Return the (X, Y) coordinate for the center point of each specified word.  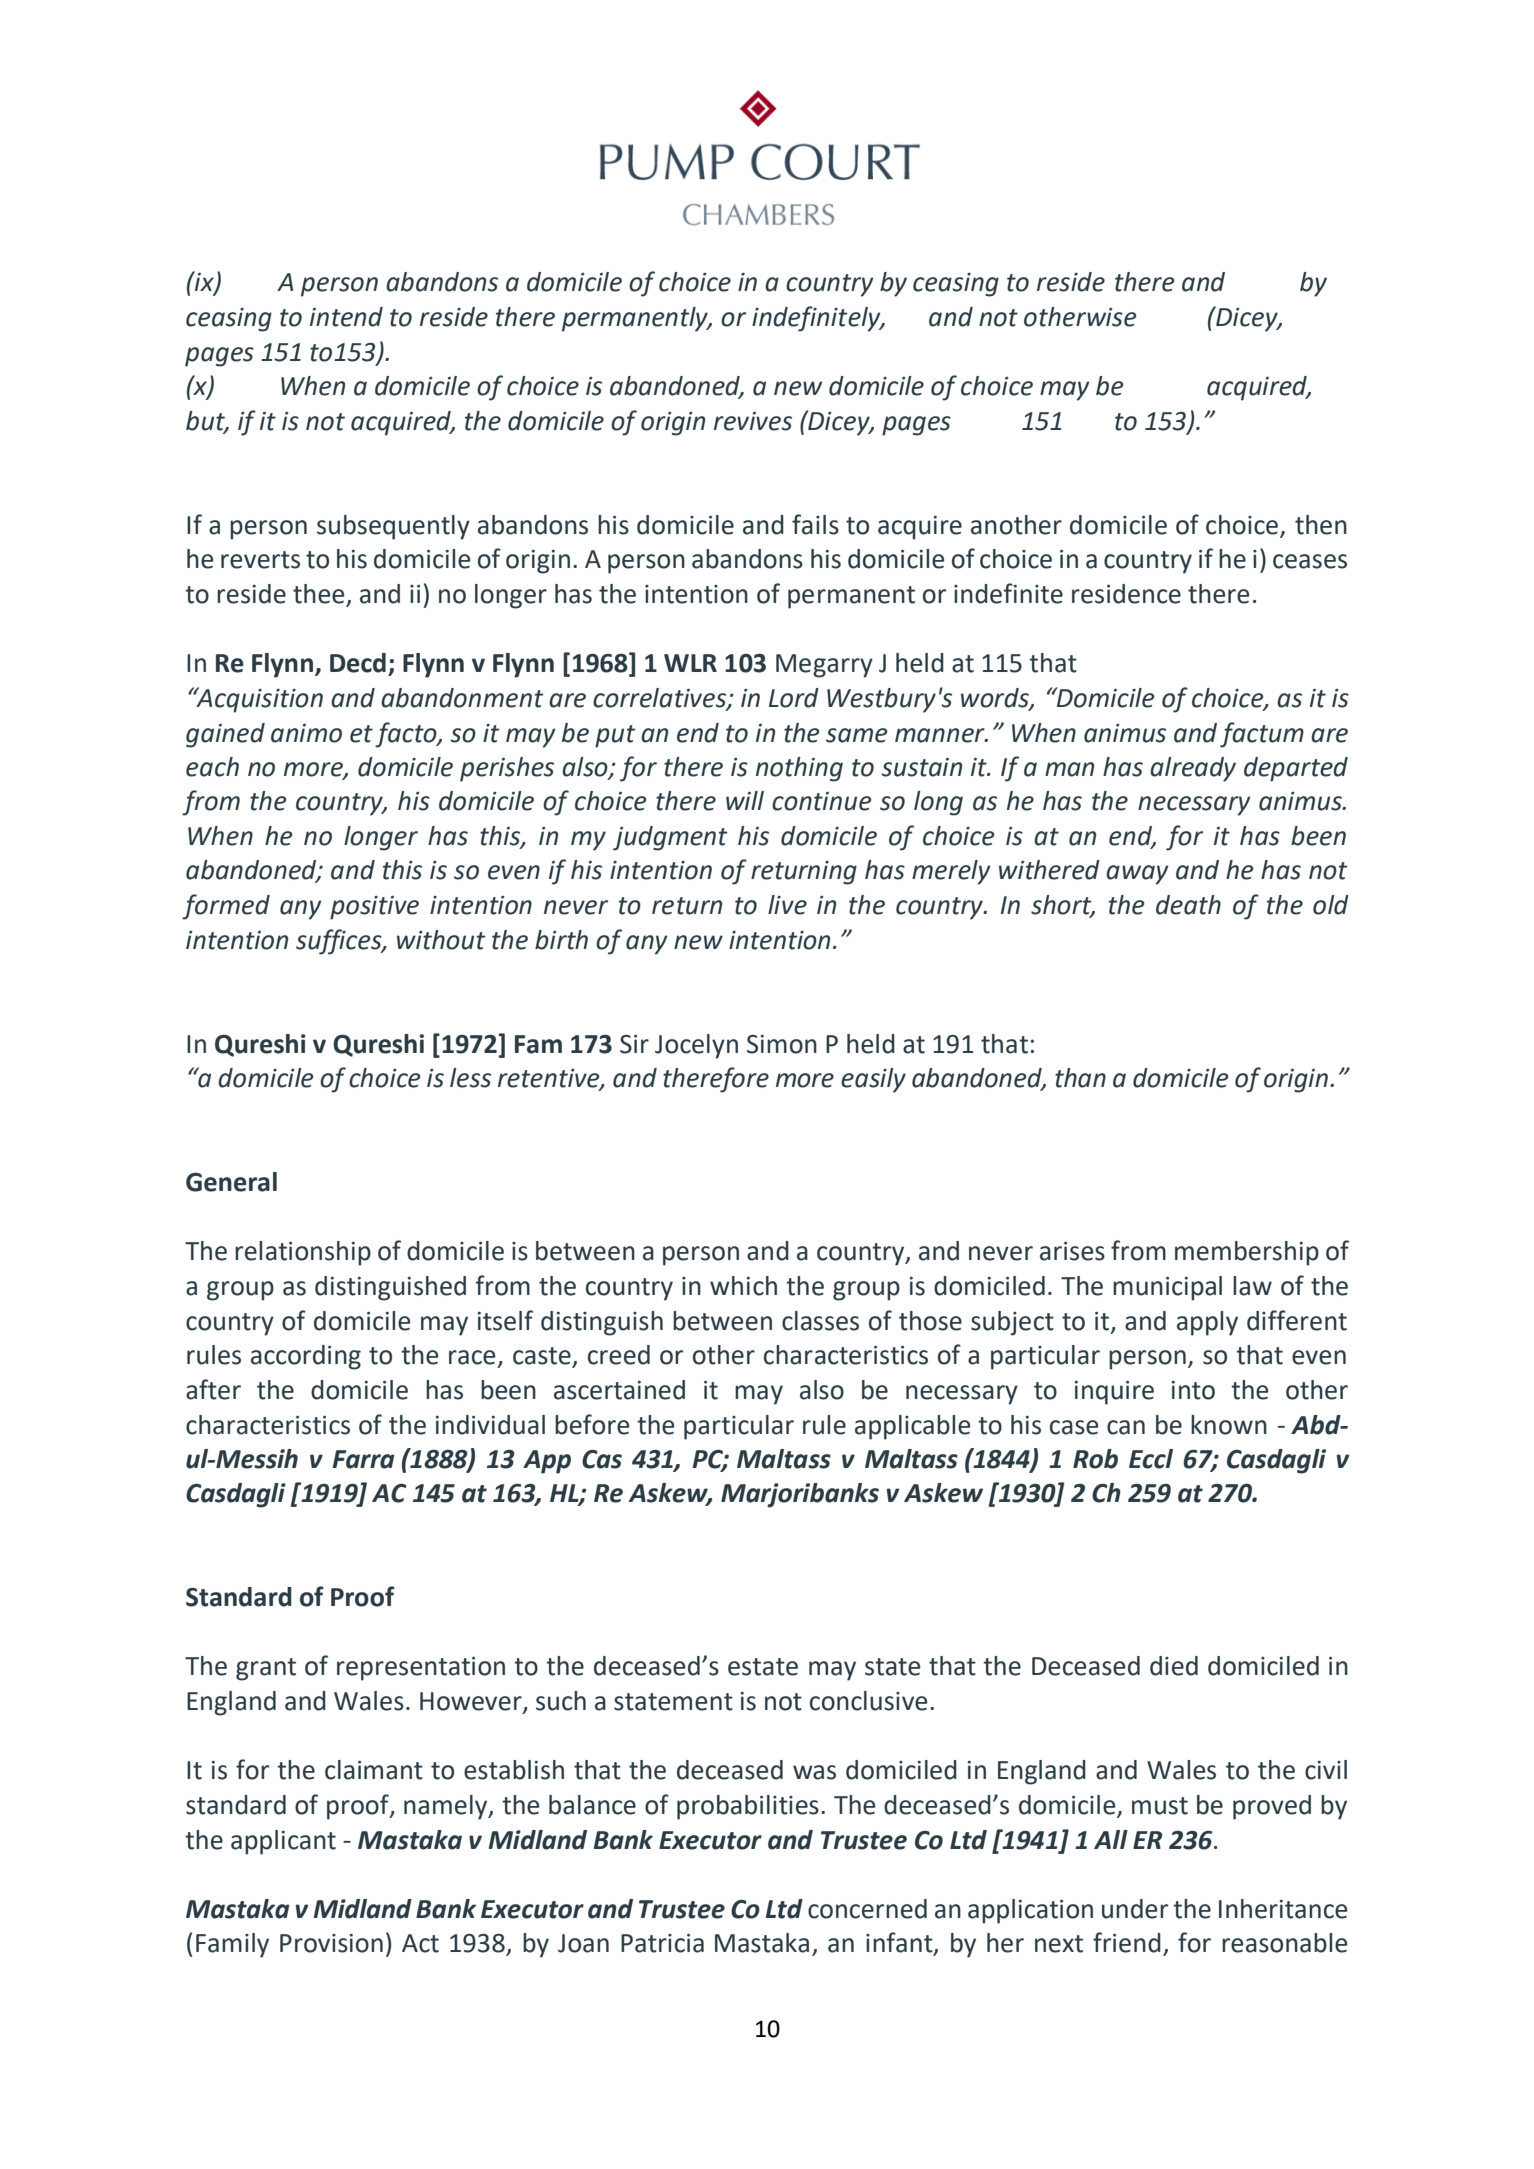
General (231, 1182)
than (1080, 1078)
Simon (782, 1044)
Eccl (1151, 1459)
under (1135, 1909)
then (1321, 525)
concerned (867, 1909)
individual (490, 1425)
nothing (799, 769)
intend (346, 317)
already (1193, 769)
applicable (912, 1427)
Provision (331, 1943)
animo (306, 733)
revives (753, 421)
